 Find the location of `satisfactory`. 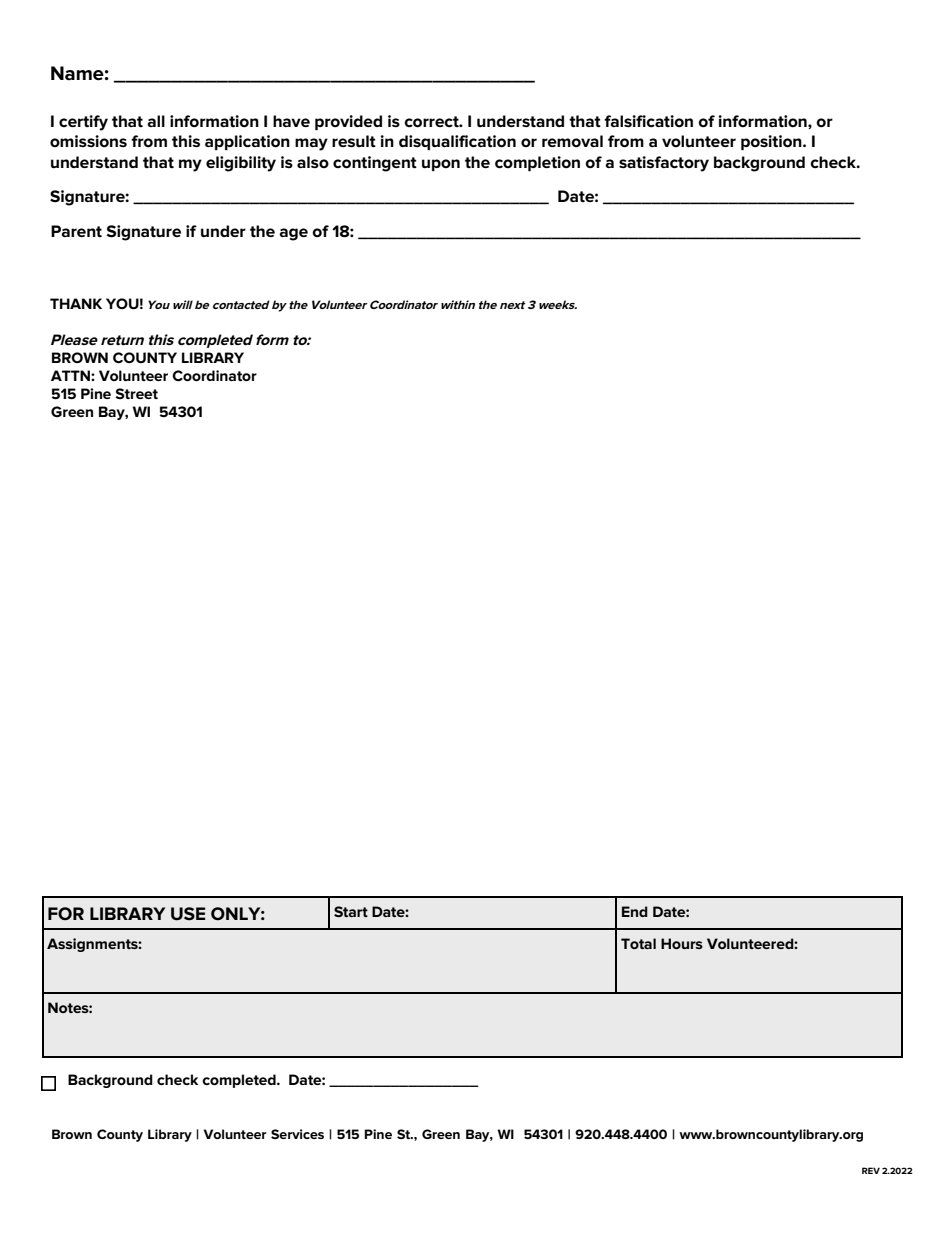

satisfactory is located at coordinates (664, 164).
